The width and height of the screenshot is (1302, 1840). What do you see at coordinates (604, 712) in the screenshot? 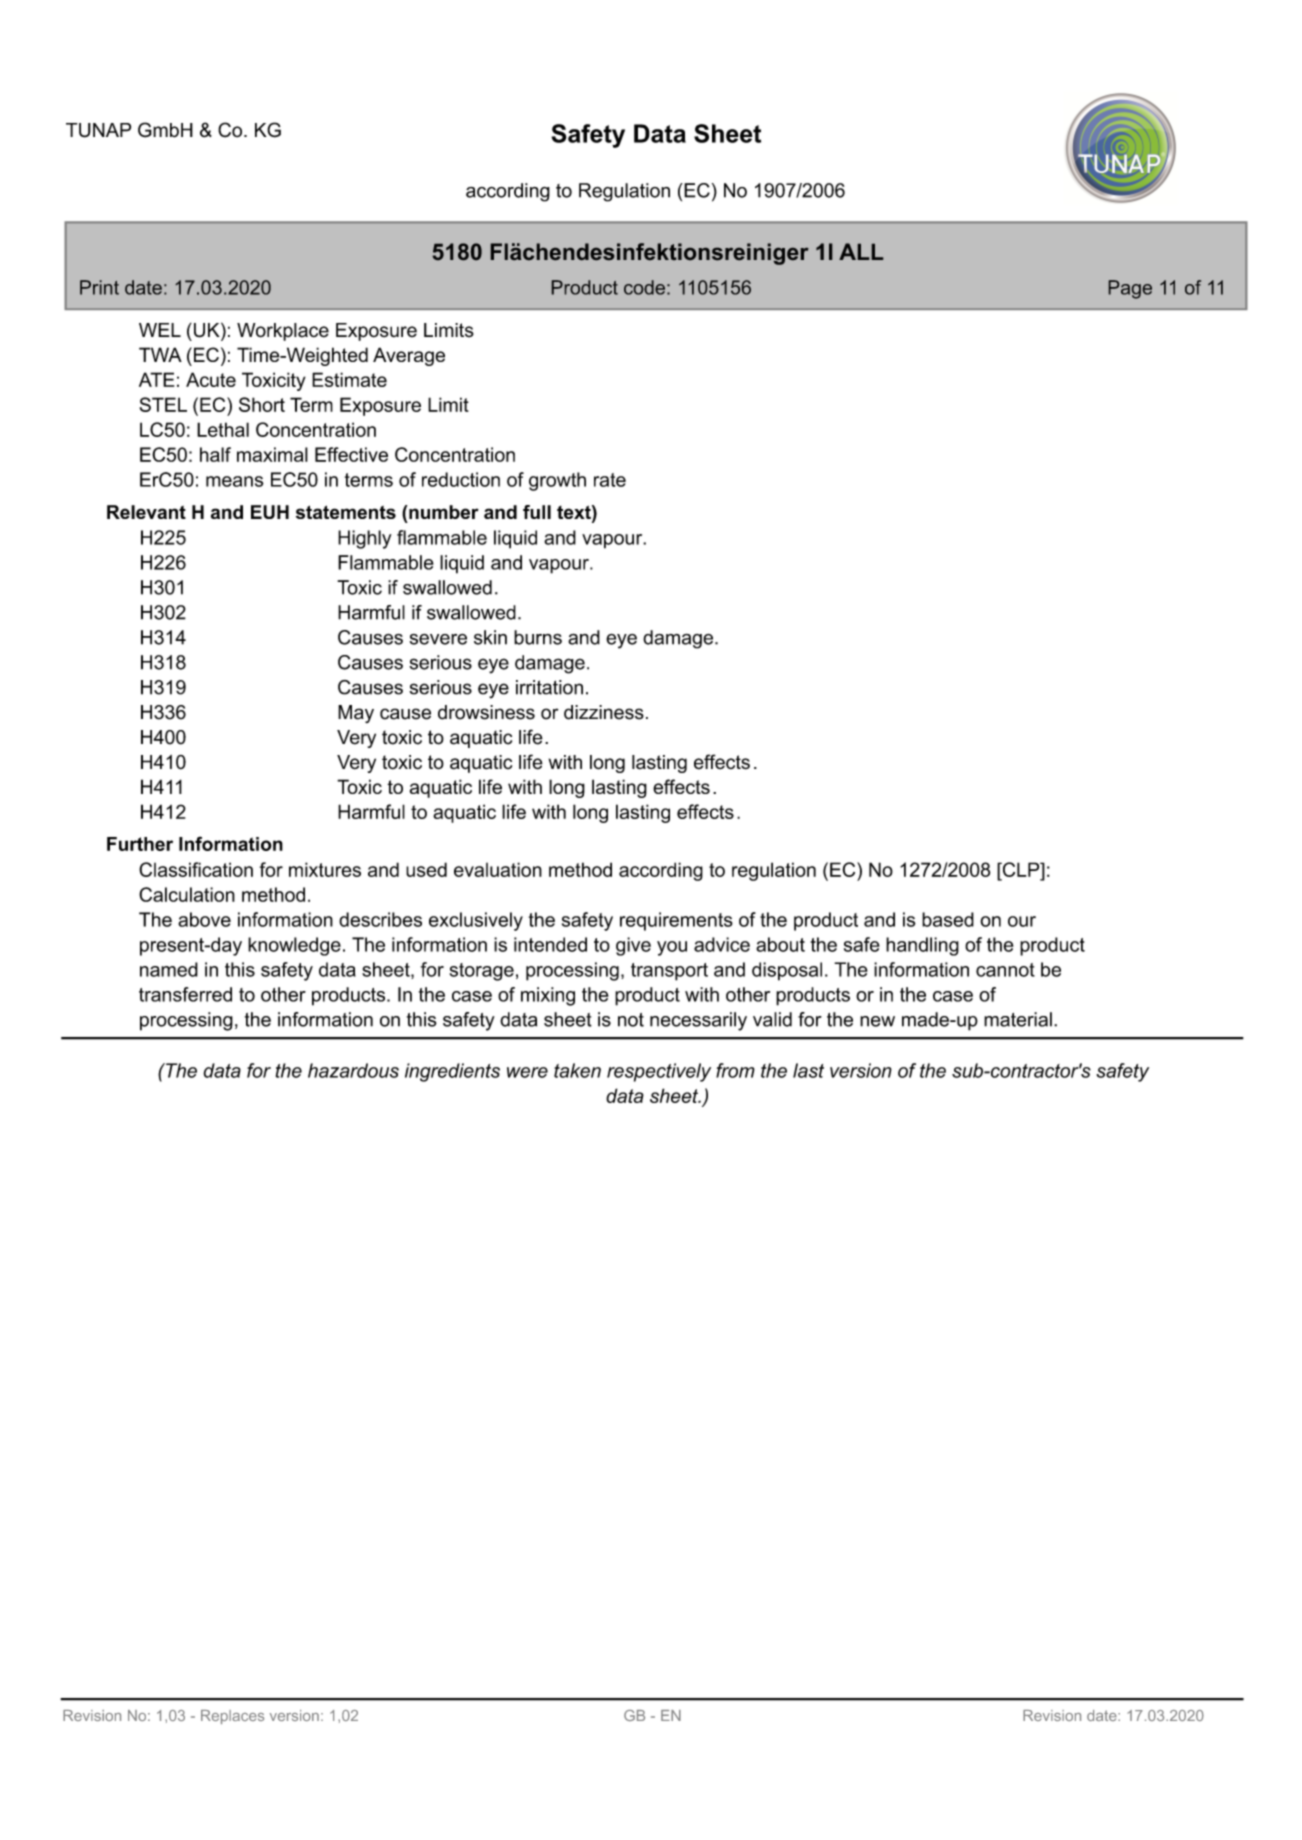
I see `dizziness` at bounding box center [604, 712].
